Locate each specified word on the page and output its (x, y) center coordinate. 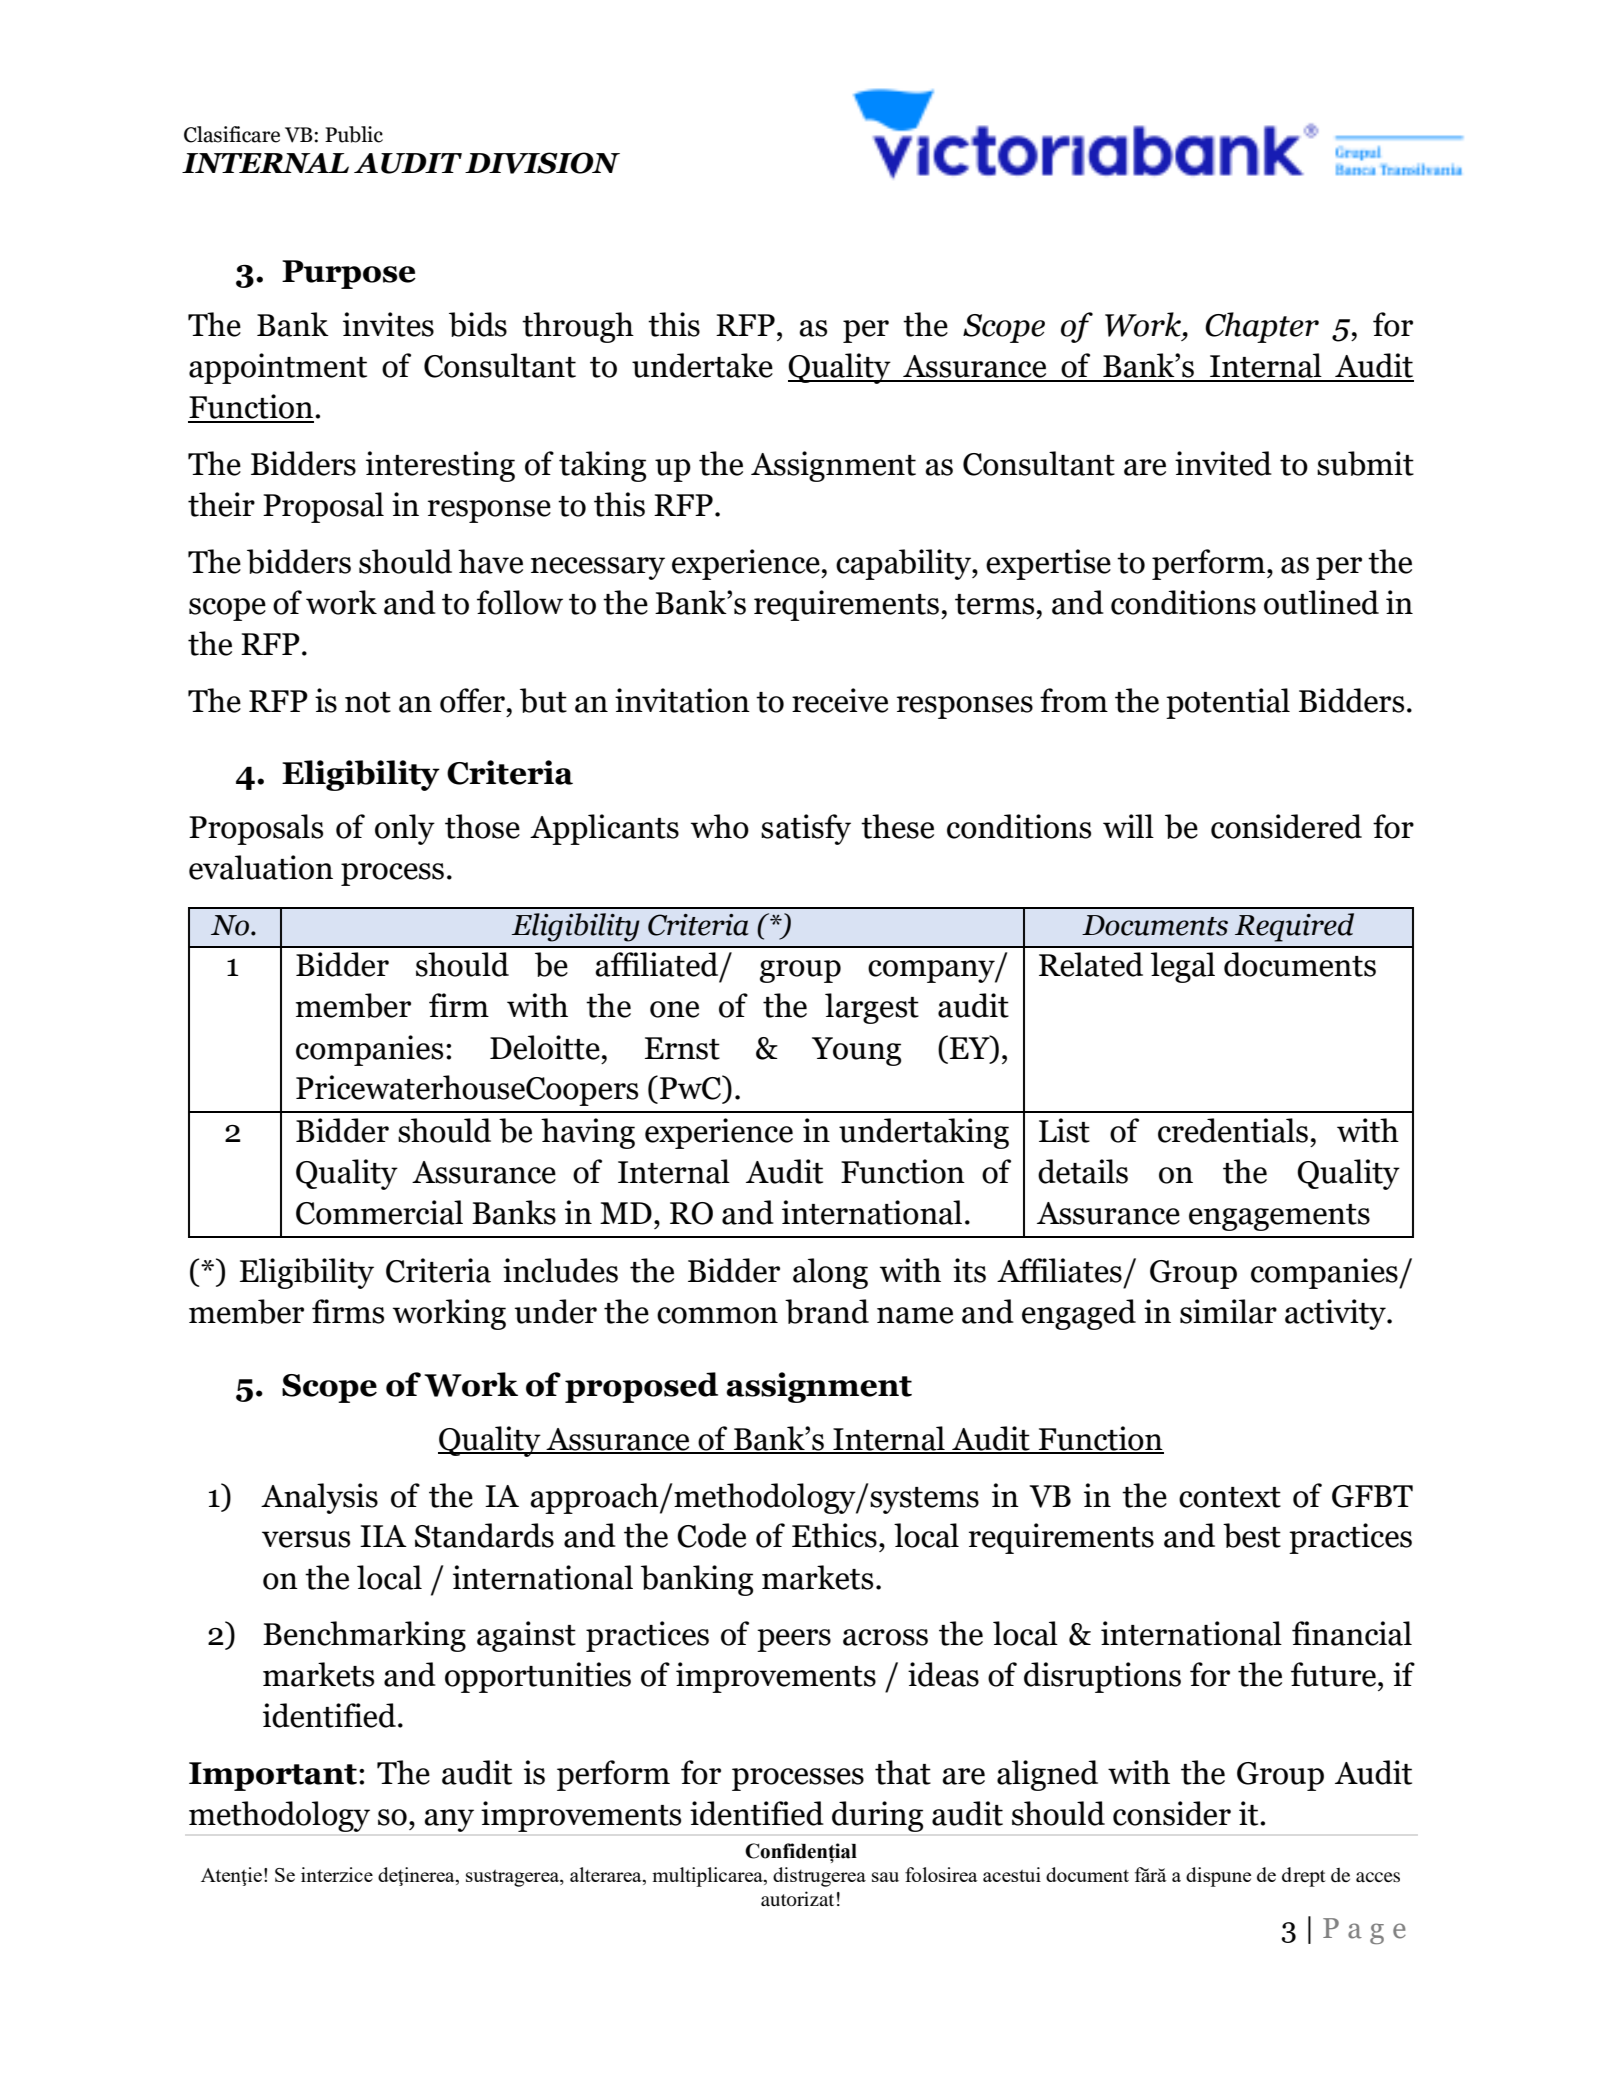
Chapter (1262, 327)
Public (354, 134)
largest (872, 1008)
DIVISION (542, 163)
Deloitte (545, 1047)
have (490, 561)
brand (827, 1311)
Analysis (319, 1498)
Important (273, 1776)
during (877, 1816)
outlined (1321, 602)
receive (840, 700)
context (1230, 1497)
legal (1183, 967)
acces (1378, 1877)
